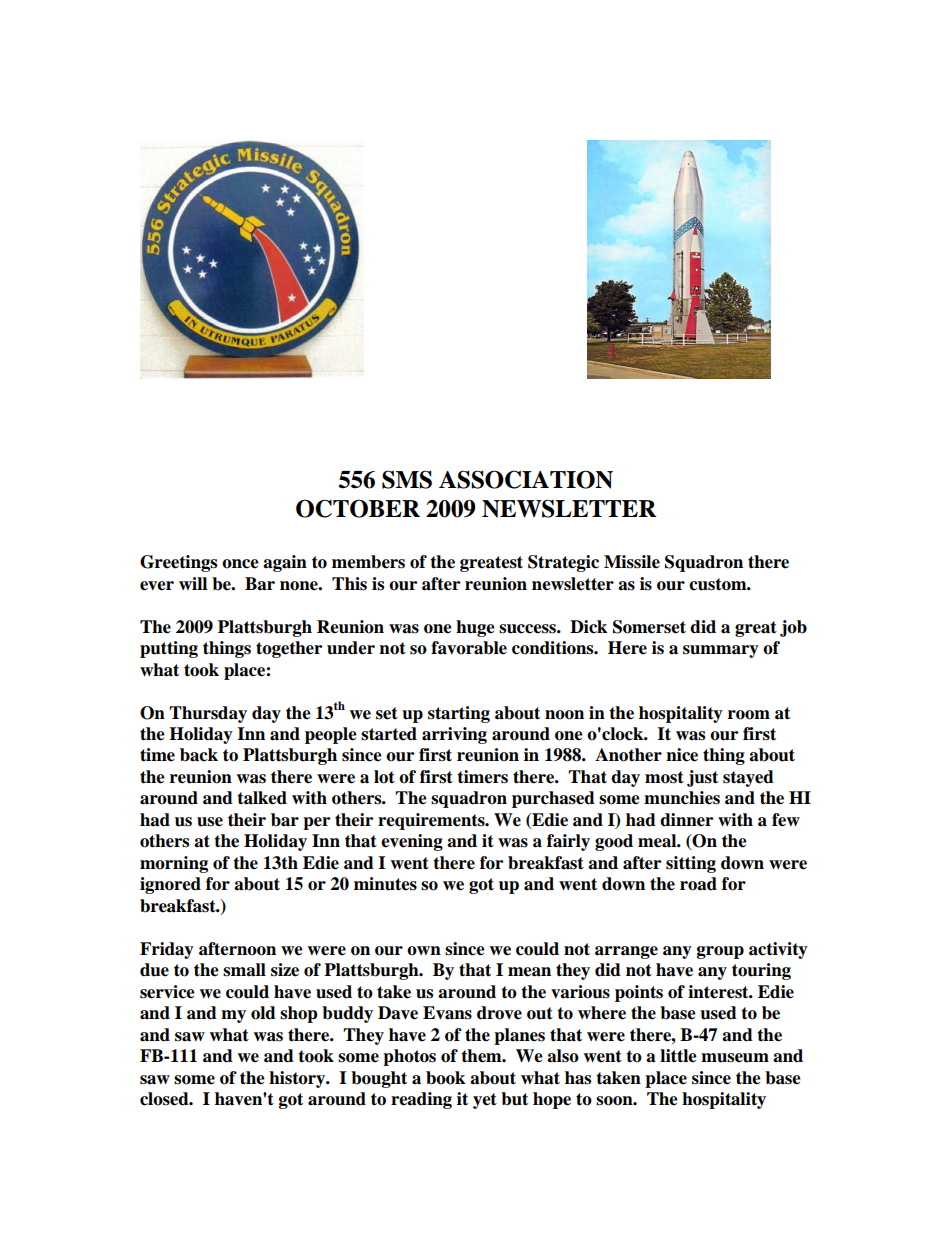  Describe the element at coordinates (698, 884) in the screenshot. I see `road` at that location.
